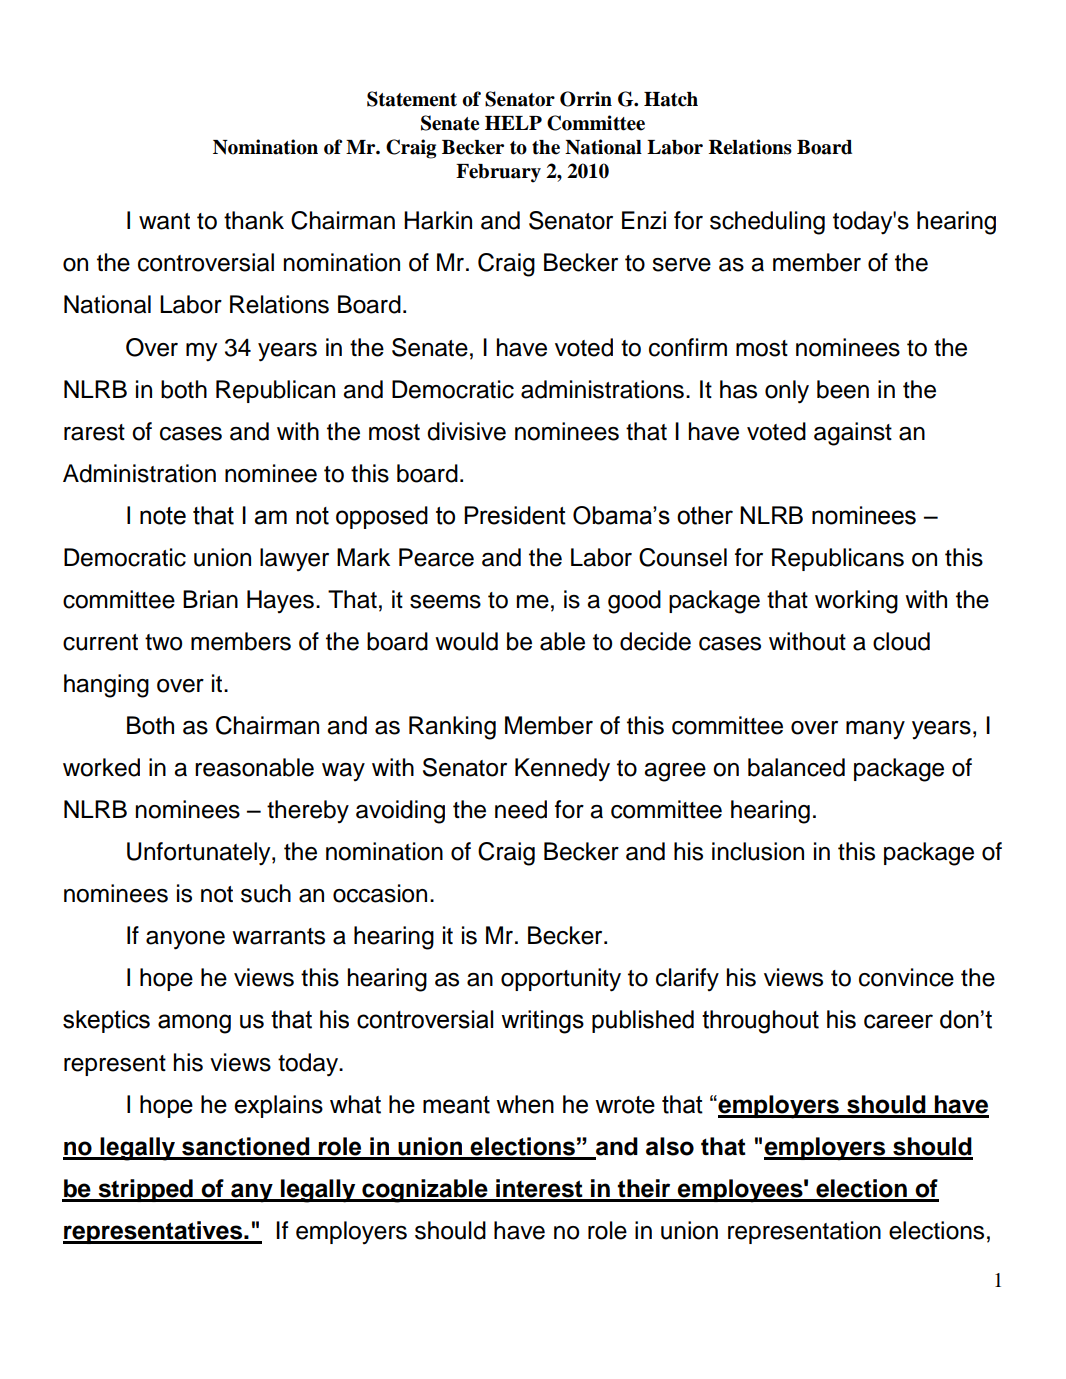  I want to click on HELP, so click(513, 123).
